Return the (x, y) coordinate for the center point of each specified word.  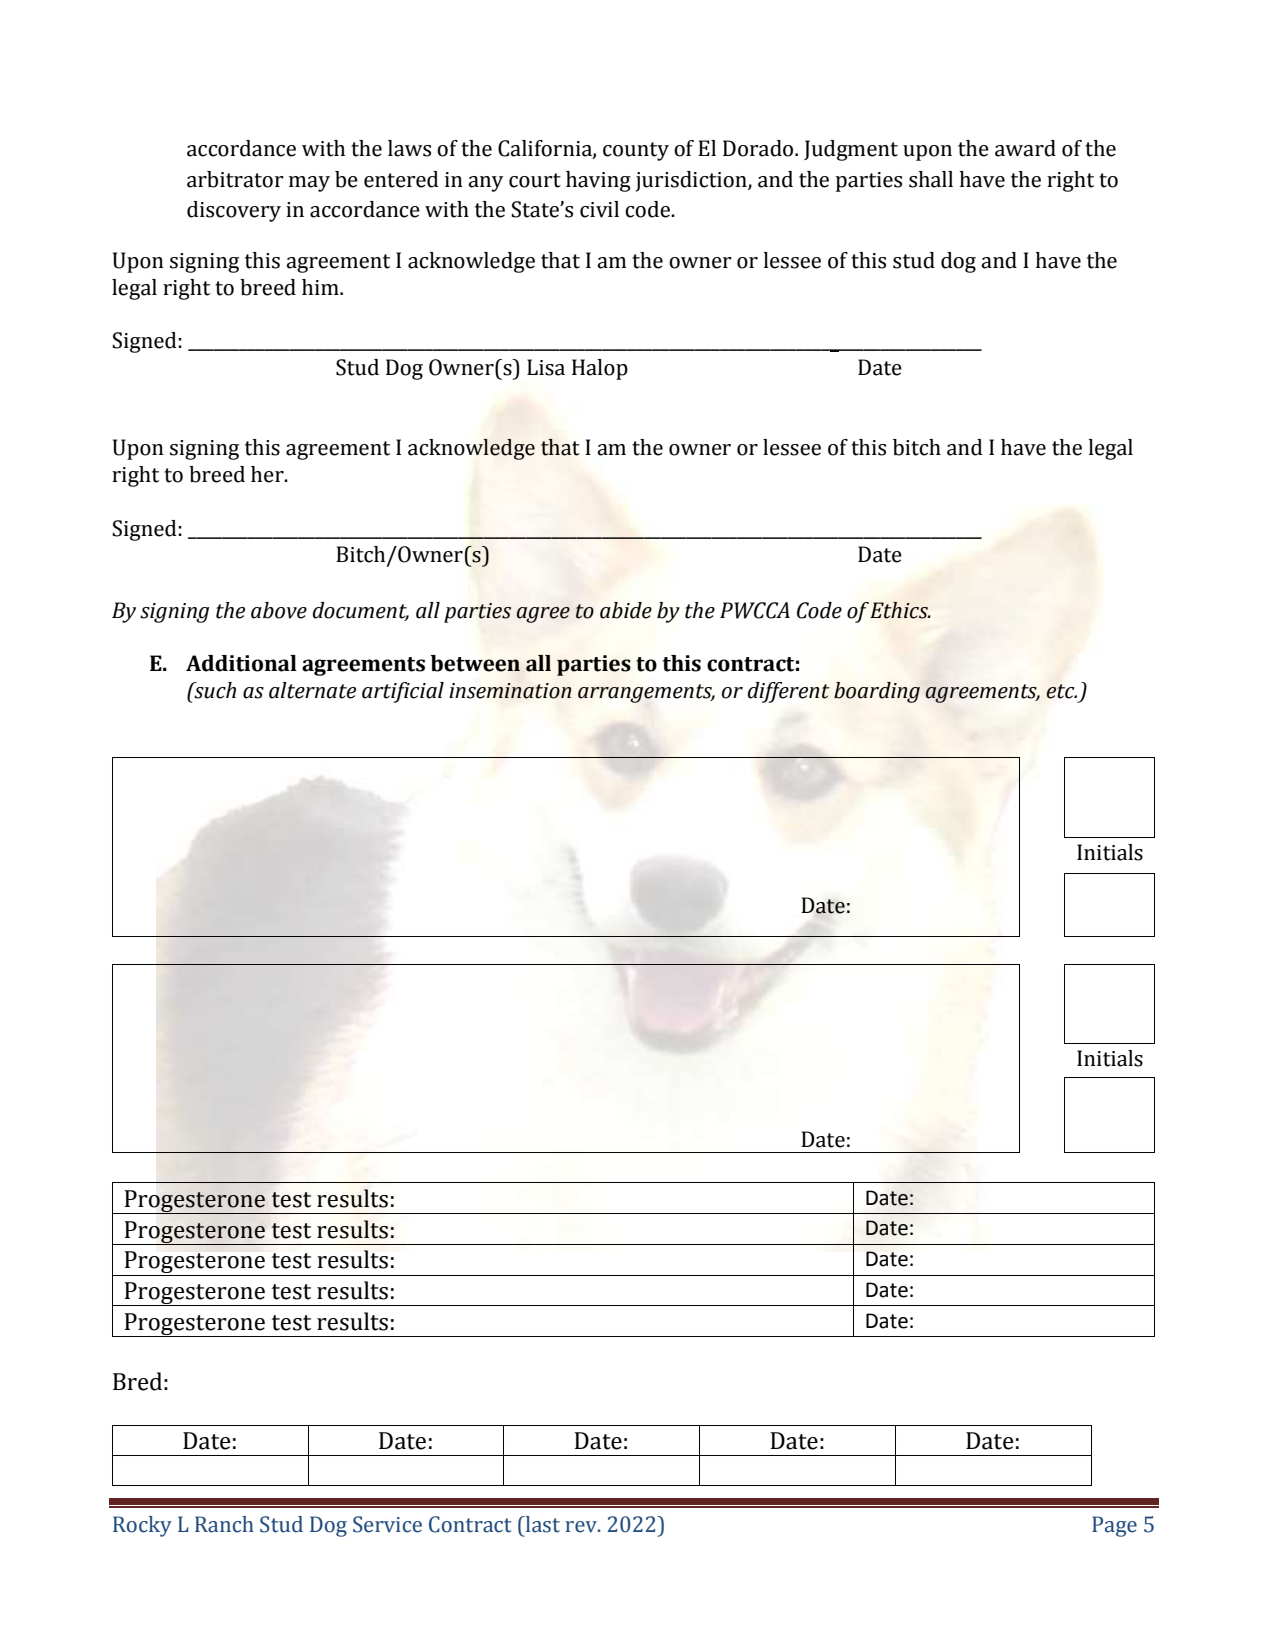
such (214, 690)
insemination (510, 691)
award (1025, 148)
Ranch (224, 1524)
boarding (877, 692)
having (598, 181)
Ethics (900, 610)
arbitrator (235, 179)
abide (626, 610)
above (279, 610)
